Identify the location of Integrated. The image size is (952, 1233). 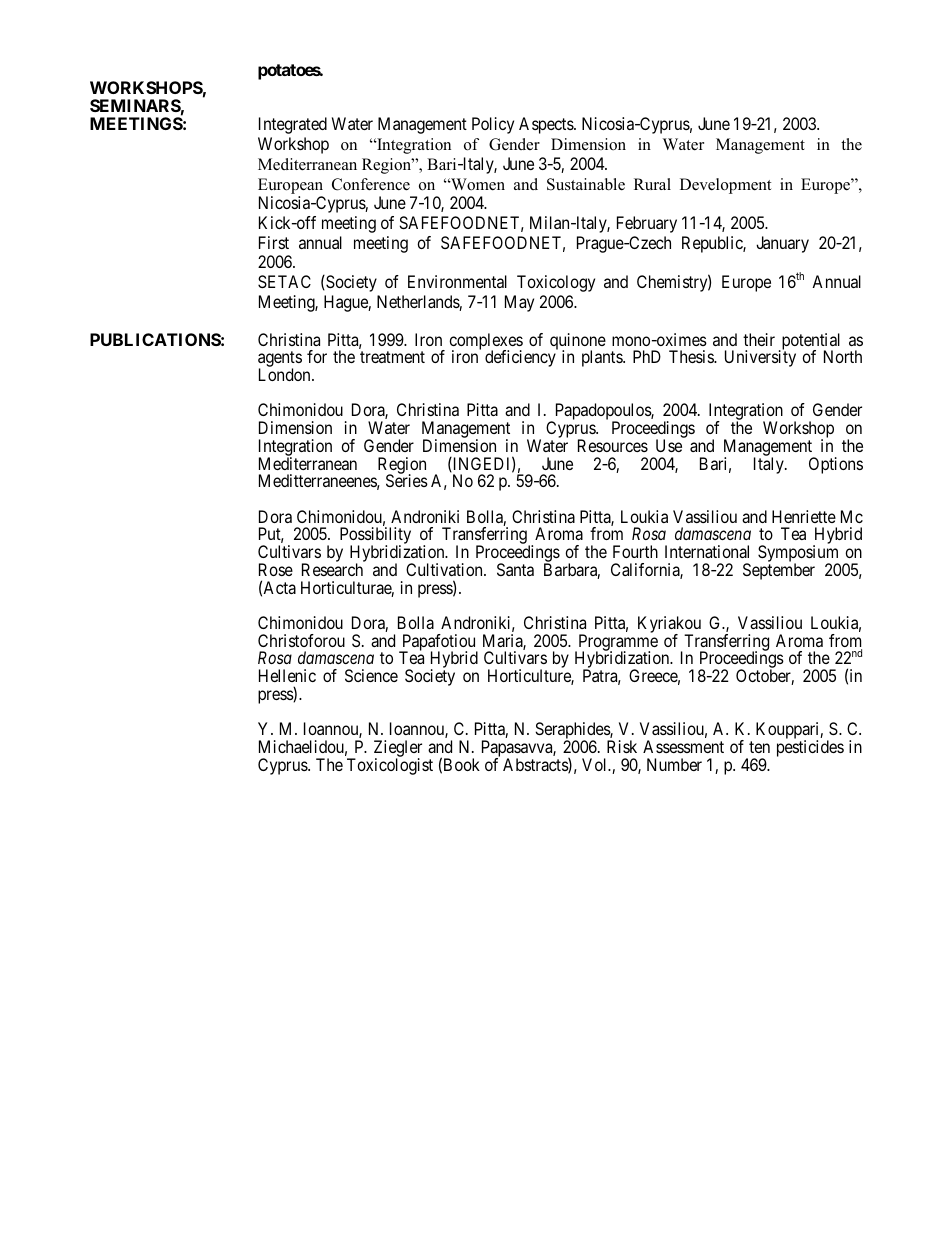
(293, 125).
